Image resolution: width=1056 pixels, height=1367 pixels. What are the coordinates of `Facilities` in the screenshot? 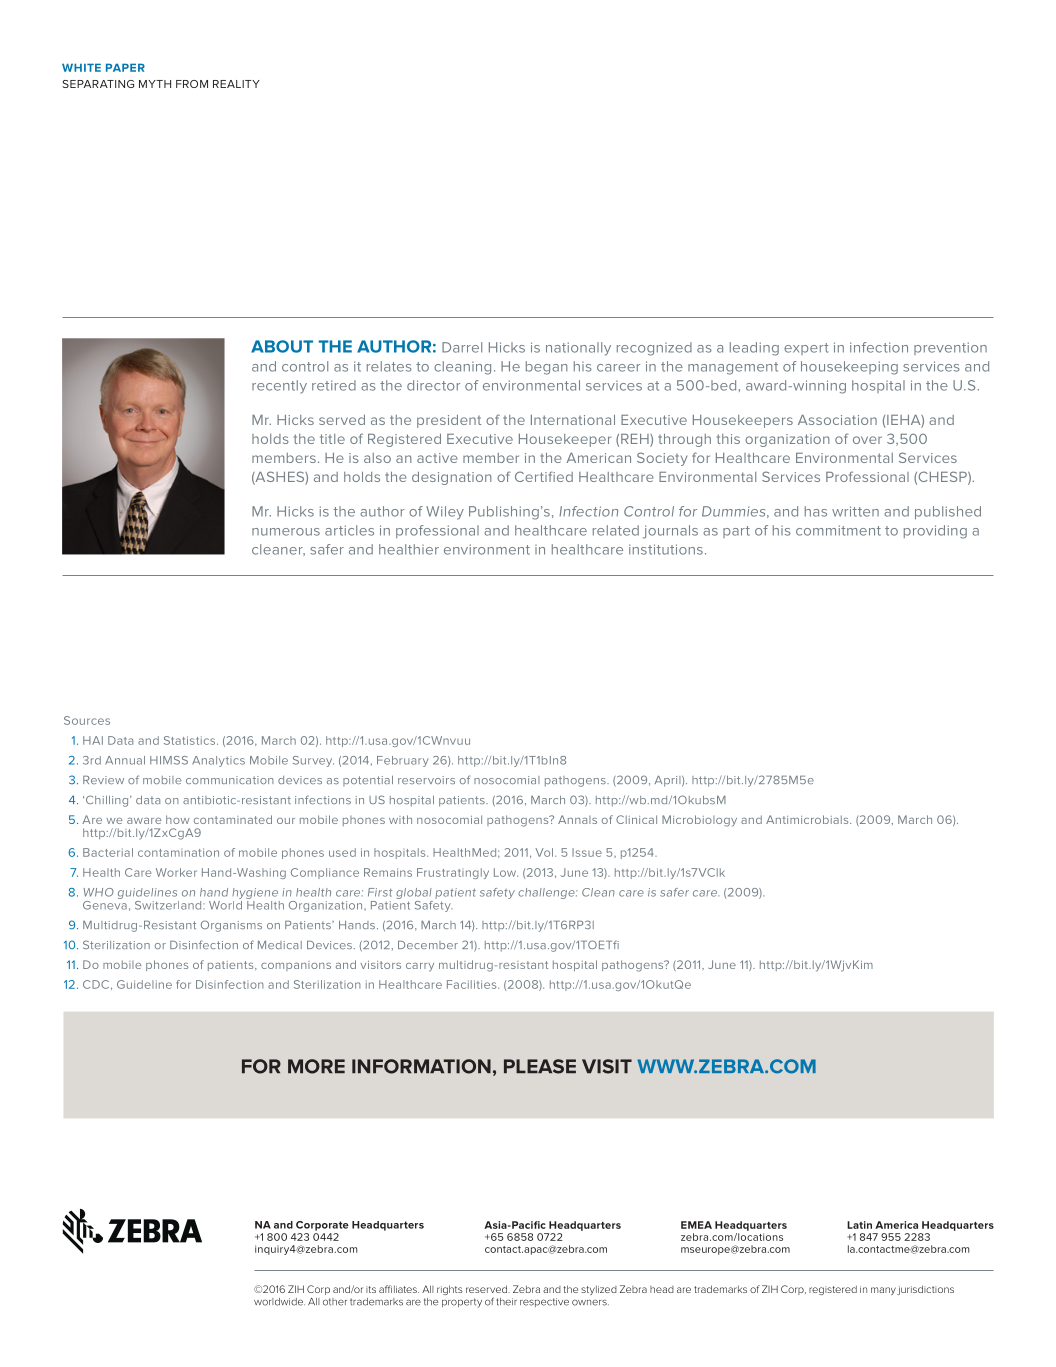 It's located at (473, 984).
